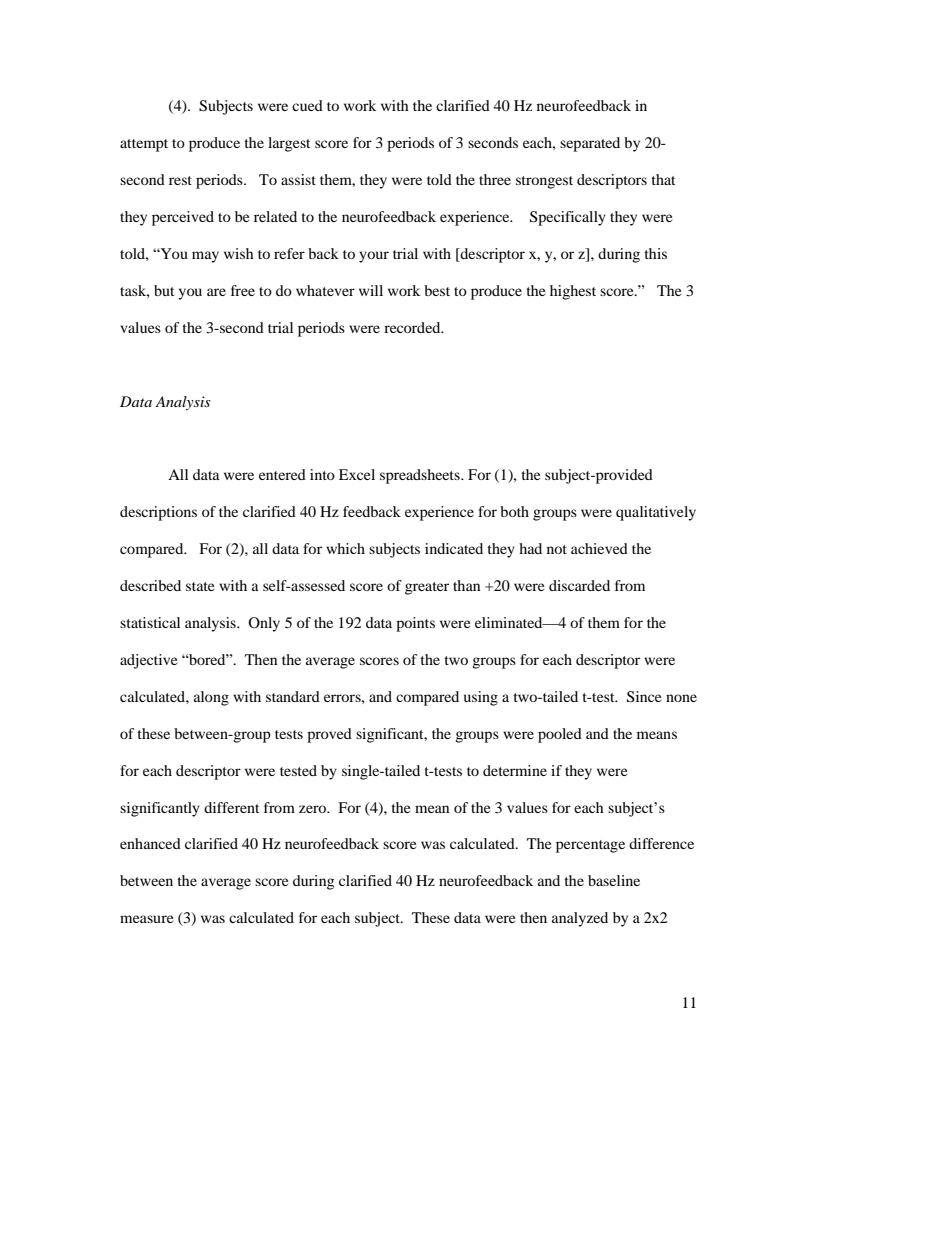  What do you see at coordinates (580, 919) in the page?
I see `analyzed` at bounding box center [580, 919].
